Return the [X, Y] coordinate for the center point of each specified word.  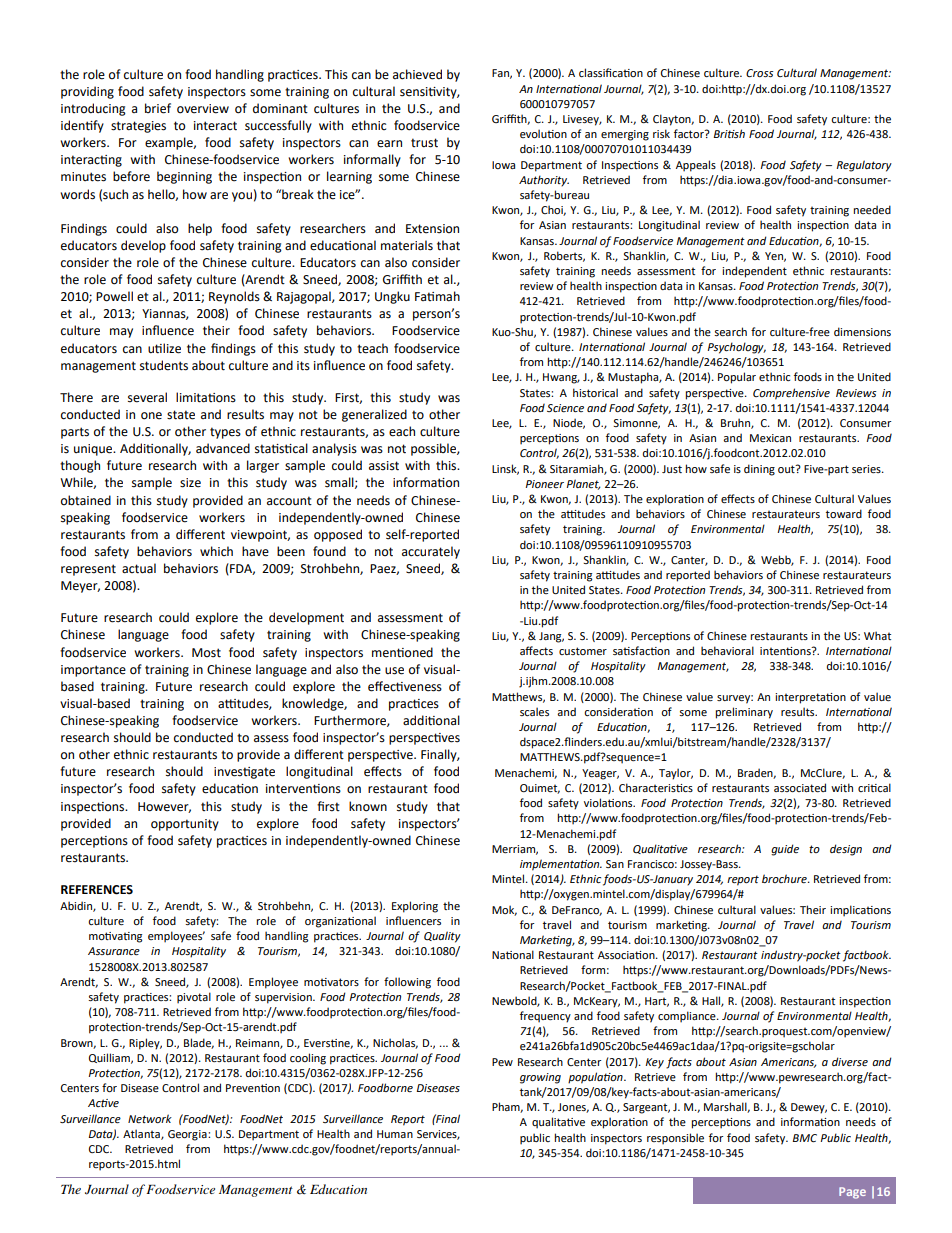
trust [424, 143]
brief [158, 108]
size [190, 483]
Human [395, 1134]
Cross [759, 73]
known [368, 806]
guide [785, 850]
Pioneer [544, 484]
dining [759, 470]
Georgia [188, 1135]
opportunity [185, 825]
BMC [805, 1138]
